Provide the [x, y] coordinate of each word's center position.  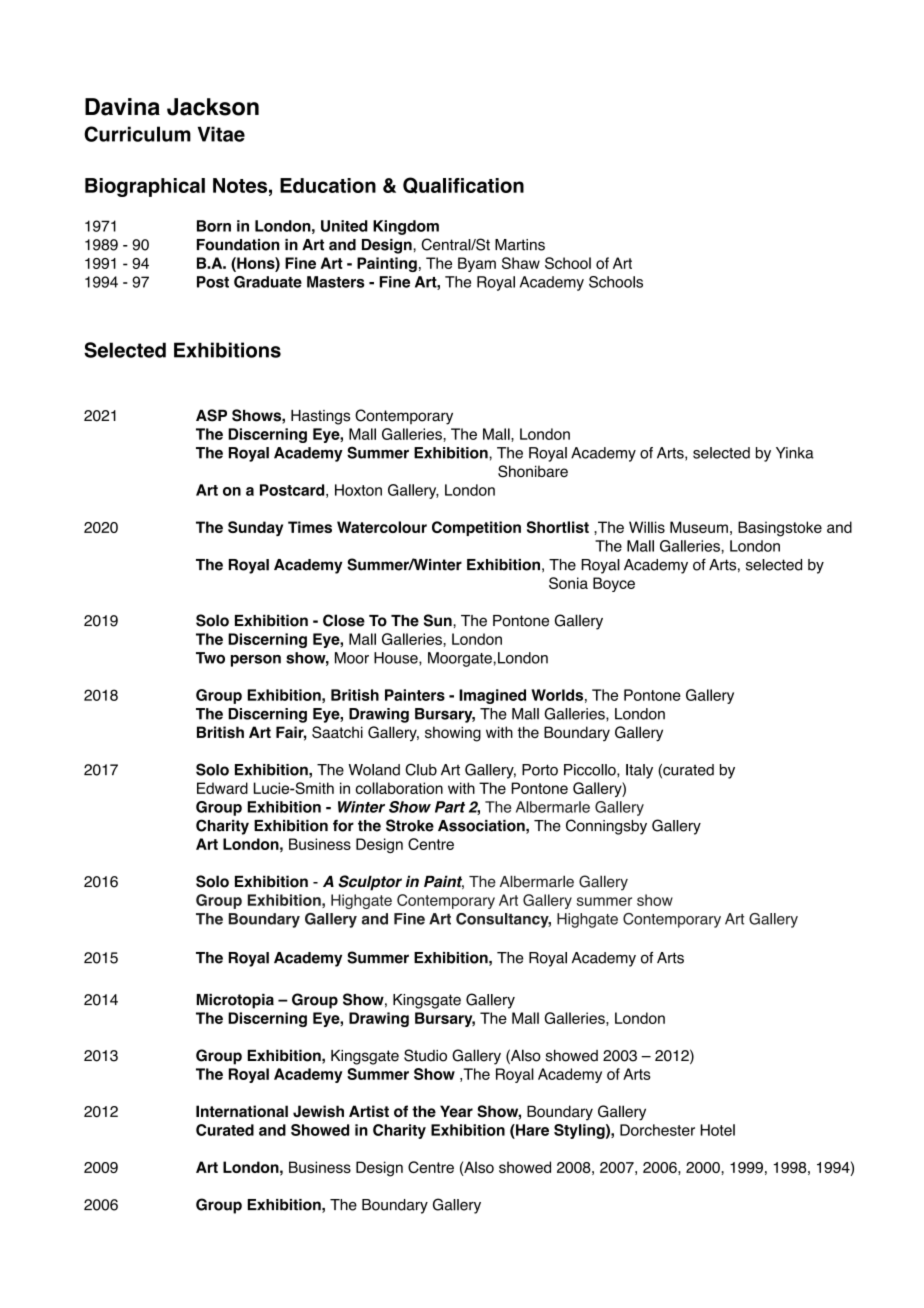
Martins [520, 245]
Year [456, 1111]
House [397, 659]
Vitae [221, 134]
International [242, 1111]
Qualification [463, 185]
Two [210, 658]
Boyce [614, 584]
